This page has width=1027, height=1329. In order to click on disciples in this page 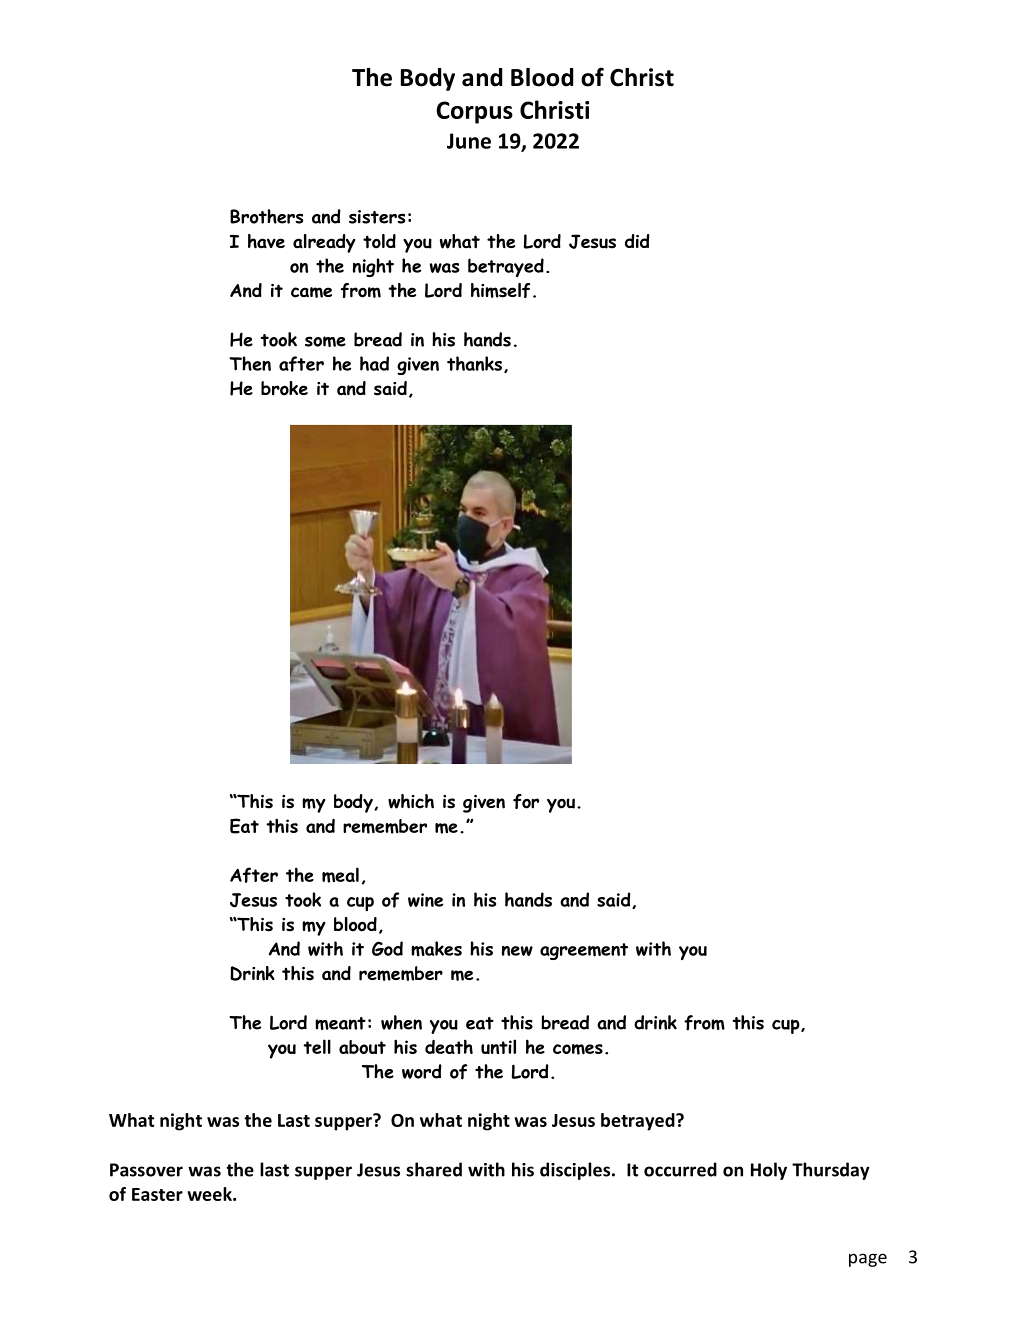, I will do `click(576, 1171)`.
